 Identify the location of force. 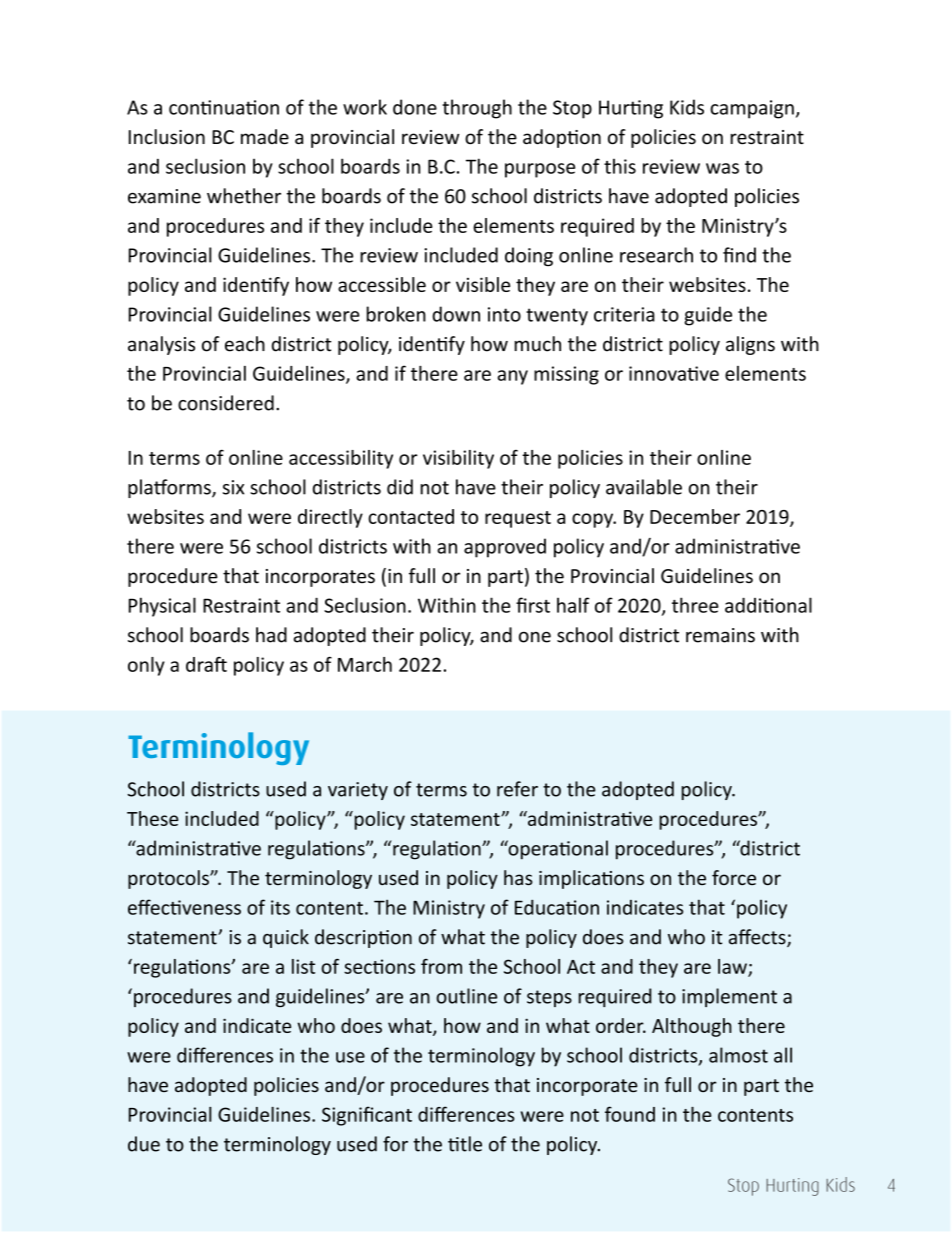
(734, 877).
